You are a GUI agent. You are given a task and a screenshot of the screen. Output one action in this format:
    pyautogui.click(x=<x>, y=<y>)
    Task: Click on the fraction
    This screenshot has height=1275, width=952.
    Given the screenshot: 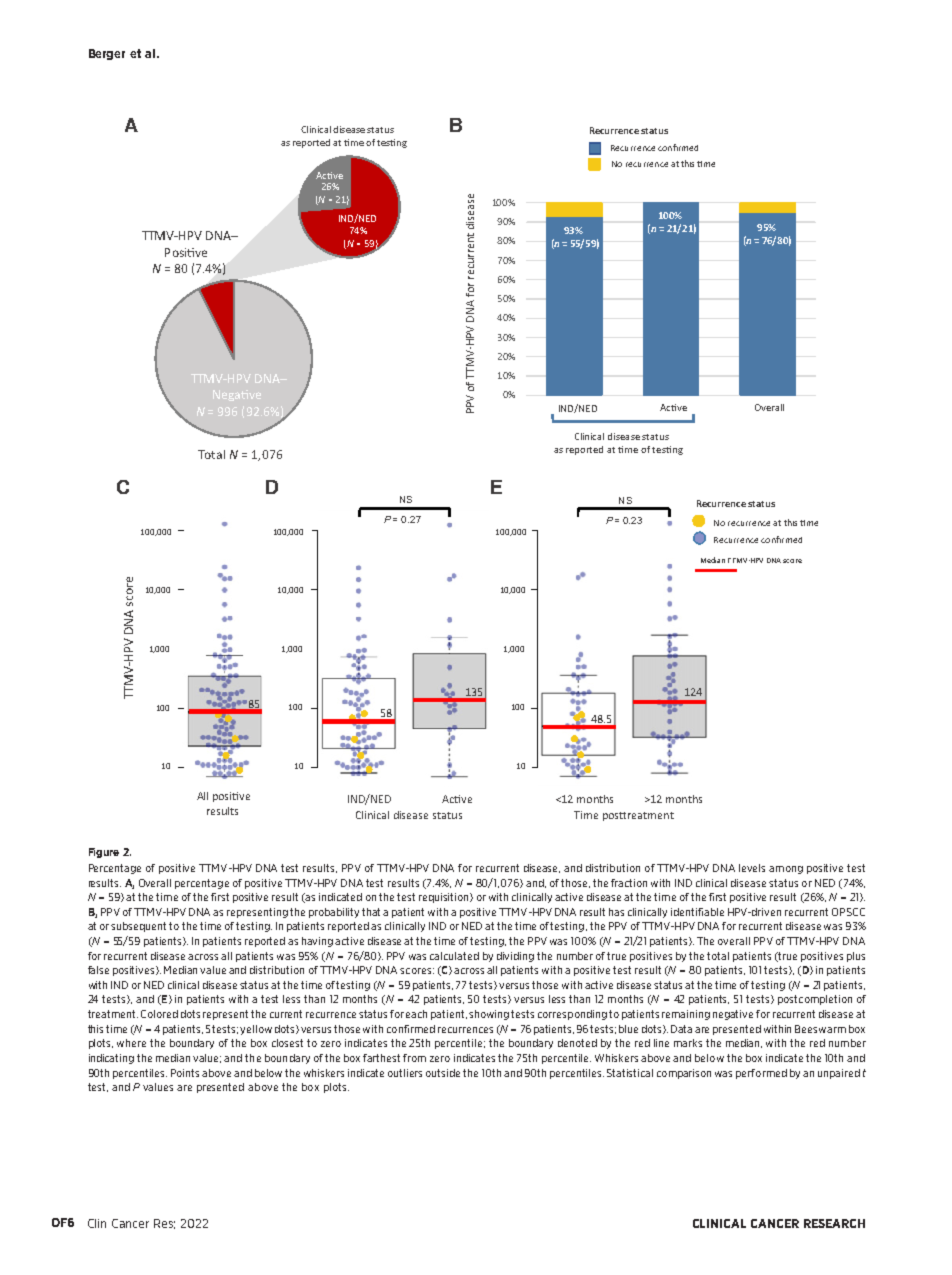 What is the action you would take?
    pyautogui.click(x=629, y=883)
